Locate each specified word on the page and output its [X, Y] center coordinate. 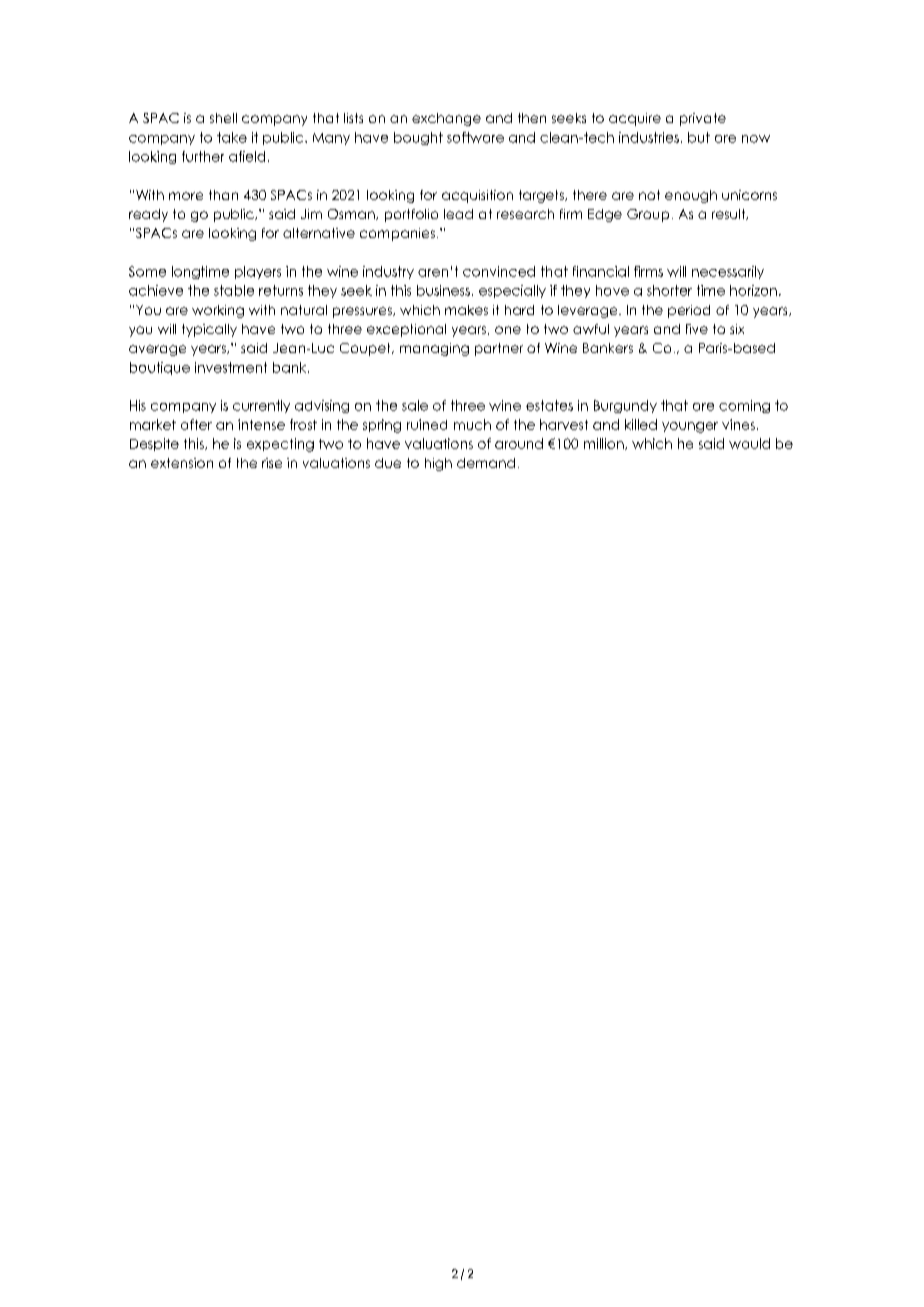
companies [397, 234]
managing [434, 349]
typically [209, 330]
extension [182, 463]
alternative [319, 233]
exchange [446, 119]
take [232, 137]
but [699, 137]
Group [648, 215]
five [697, 329]
